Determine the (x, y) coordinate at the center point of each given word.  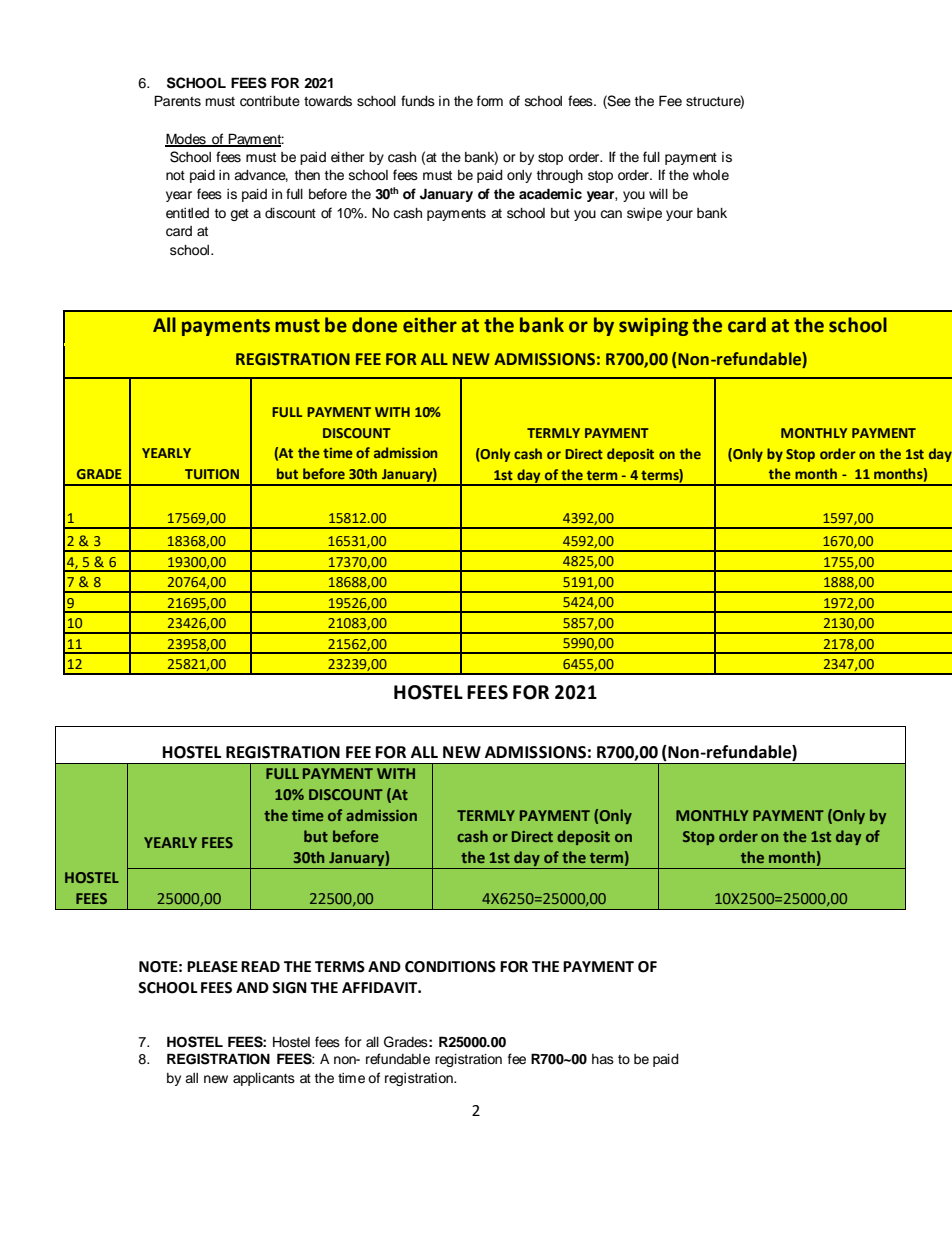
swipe (644, 214)
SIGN (289, 988)
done (374, 325)
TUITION (212, 474)
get (239, 215)
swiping (653, 327)
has (603, 1059)
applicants (264, 1079)
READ (260, 966)
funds (418, 101)
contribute (270, 101)
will (658, 194)
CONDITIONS (450, 967)
